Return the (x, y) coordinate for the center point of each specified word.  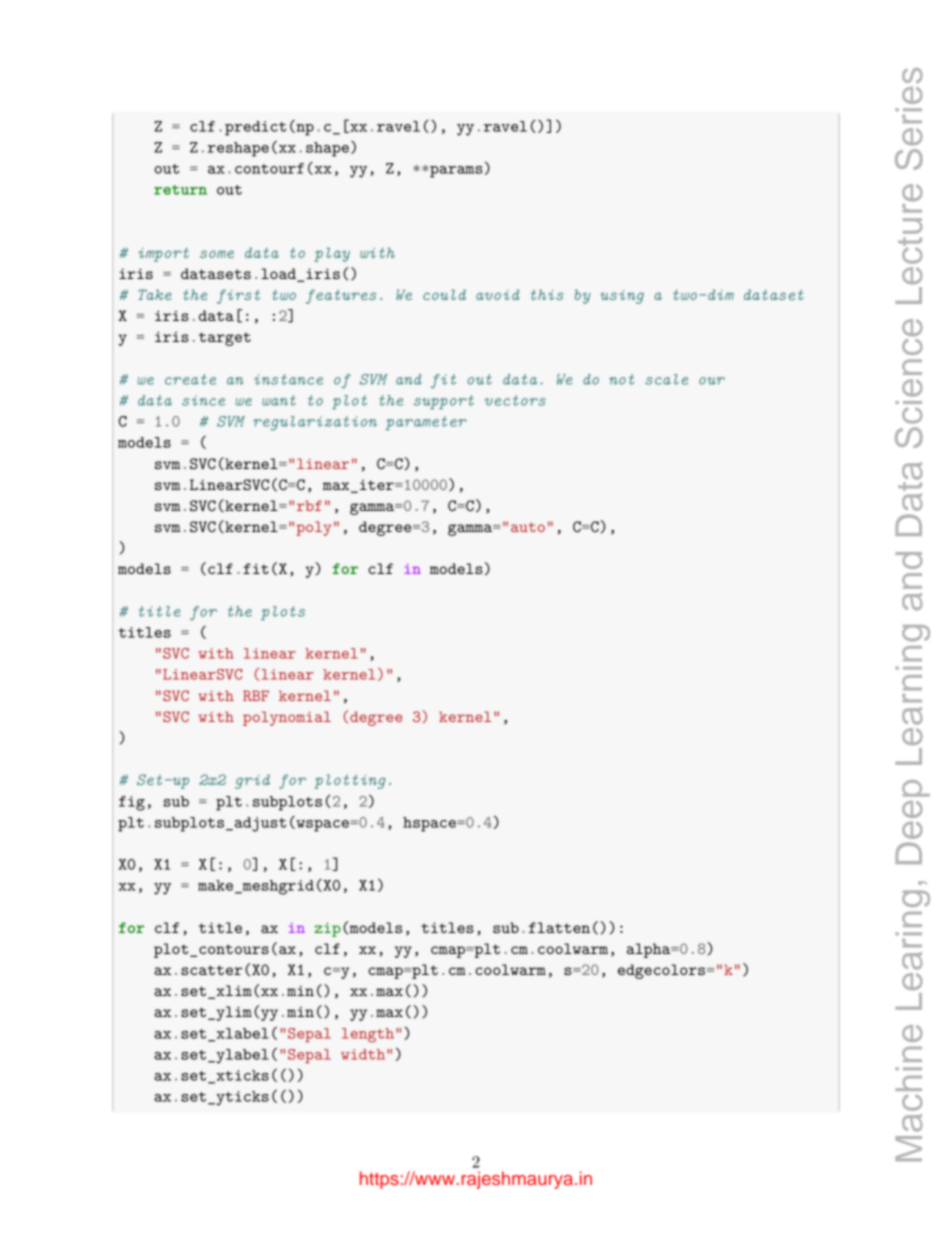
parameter (426, 423)
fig (132, 803)
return (180, 190)
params (455, 172)
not (621, 379)
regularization (315, 423)
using (622, 297)
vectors (515, 400)
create (190, 379)
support (444, 402)
